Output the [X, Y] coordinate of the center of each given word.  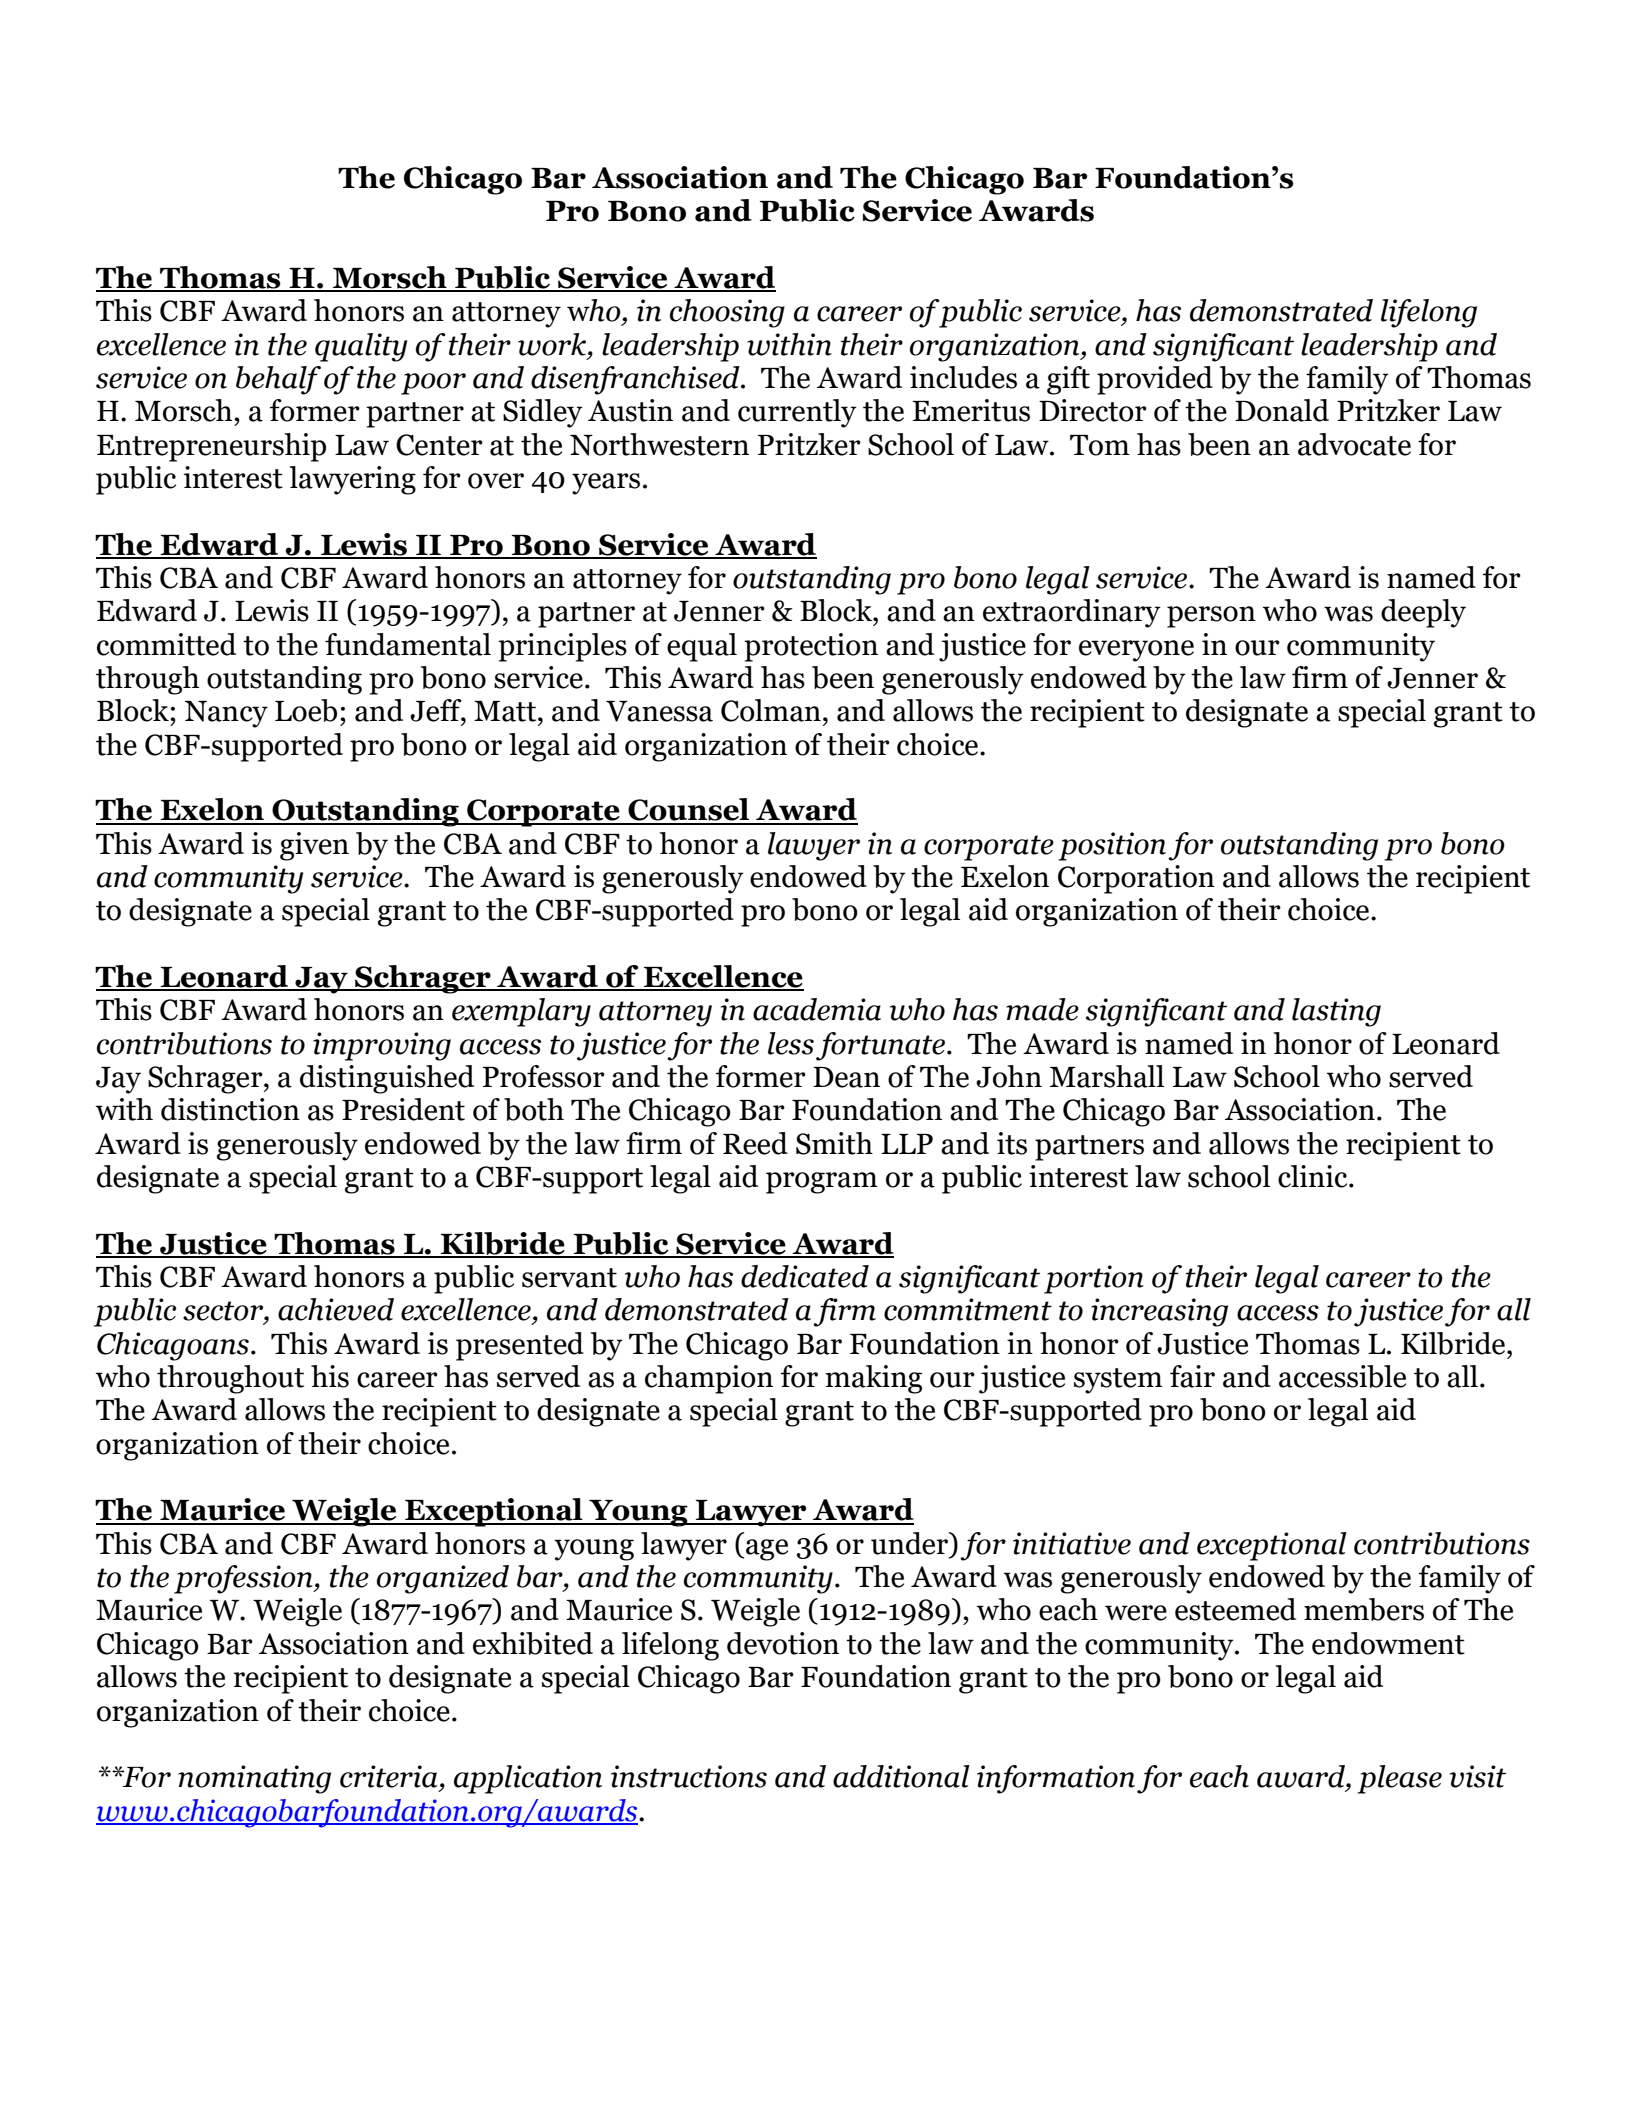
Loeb [306, 710]
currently [797, 413]
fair [1192, 1376]
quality [361, 347]
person [1211, 617]
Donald [1282, 410]
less [791, 1043]
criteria [388, 1776]
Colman [771, 710]
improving [382, 1046]
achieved [336, 1309]
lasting [1336, 1012]
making [873, 1379]
